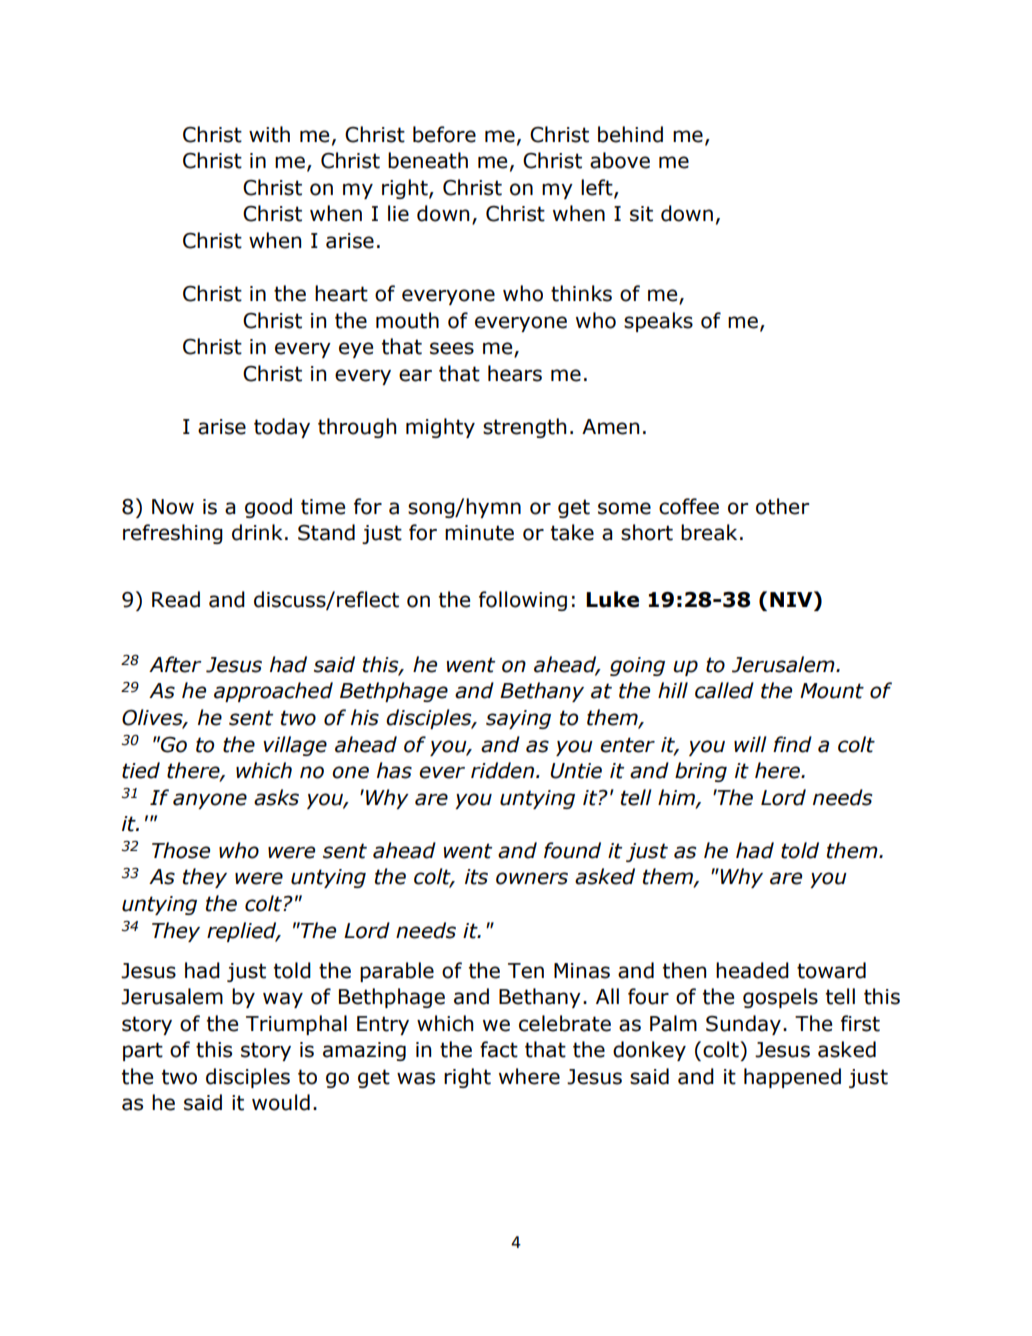 This document has height=1336, width=1032. What do you see at coordinates (630, 134) in the document?
I see `behind` at bounding box center [630, 134].
